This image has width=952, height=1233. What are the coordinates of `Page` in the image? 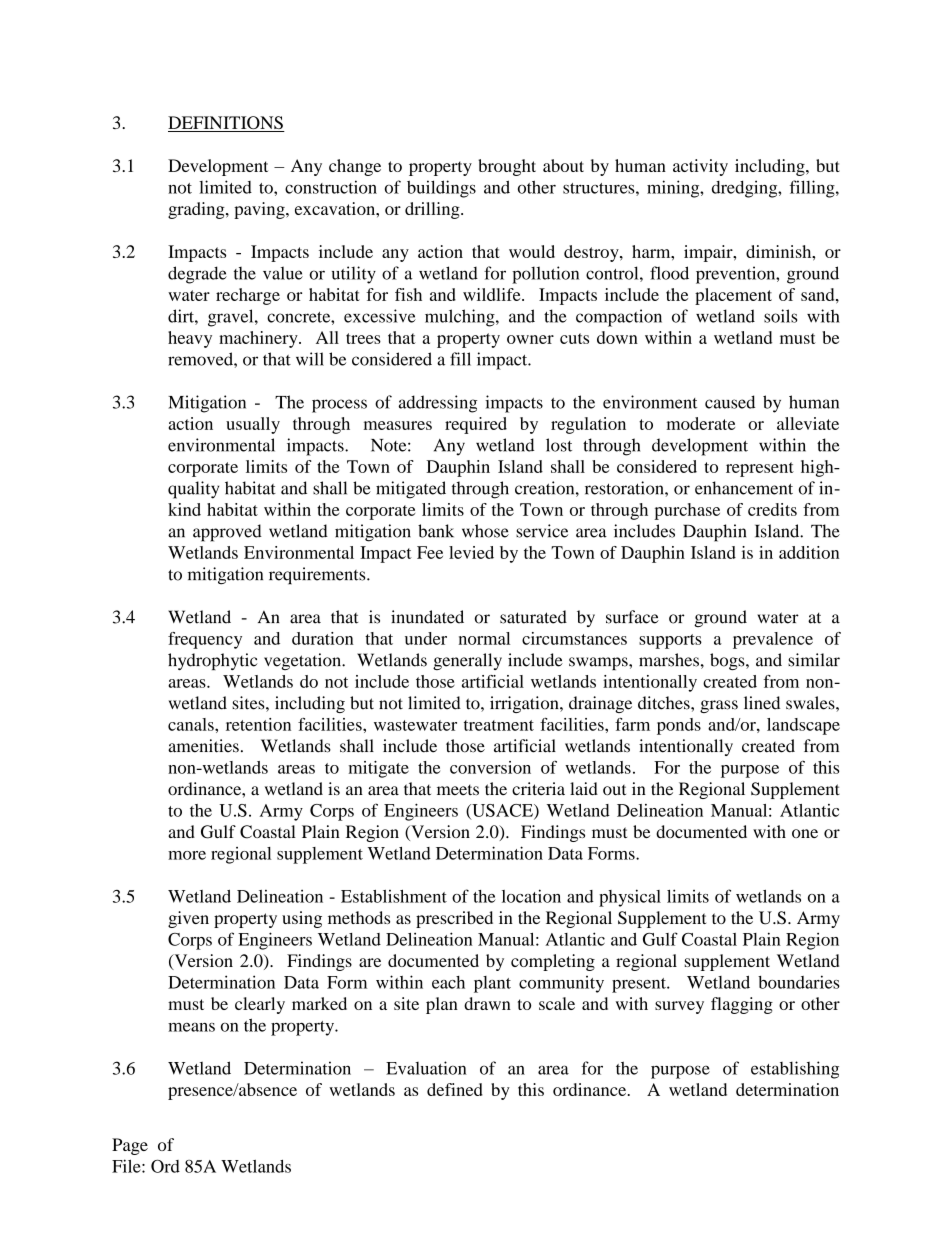 It's located at (130, 1146).
